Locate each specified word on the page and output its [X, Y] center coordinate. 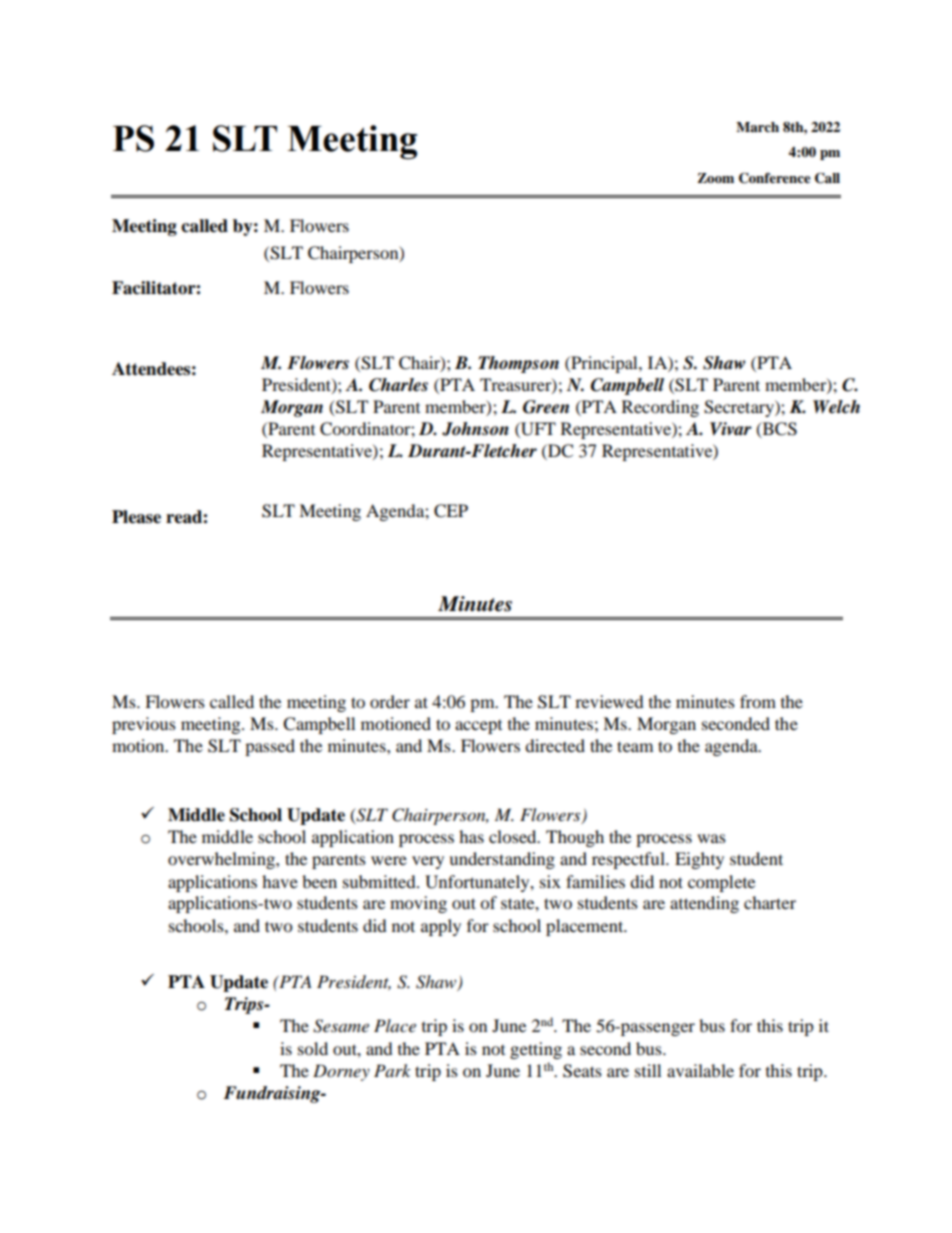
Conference [775, 178]
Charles [398, 385]
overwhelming [222, 860]
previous [144, 725]
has [471, 836]
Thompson [518, 364]
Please [136, 517]
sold [313, 1048]
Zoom [715, 178]
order [390, 701]
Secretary [740, 408]
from [758, 701]
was [711, 838]
